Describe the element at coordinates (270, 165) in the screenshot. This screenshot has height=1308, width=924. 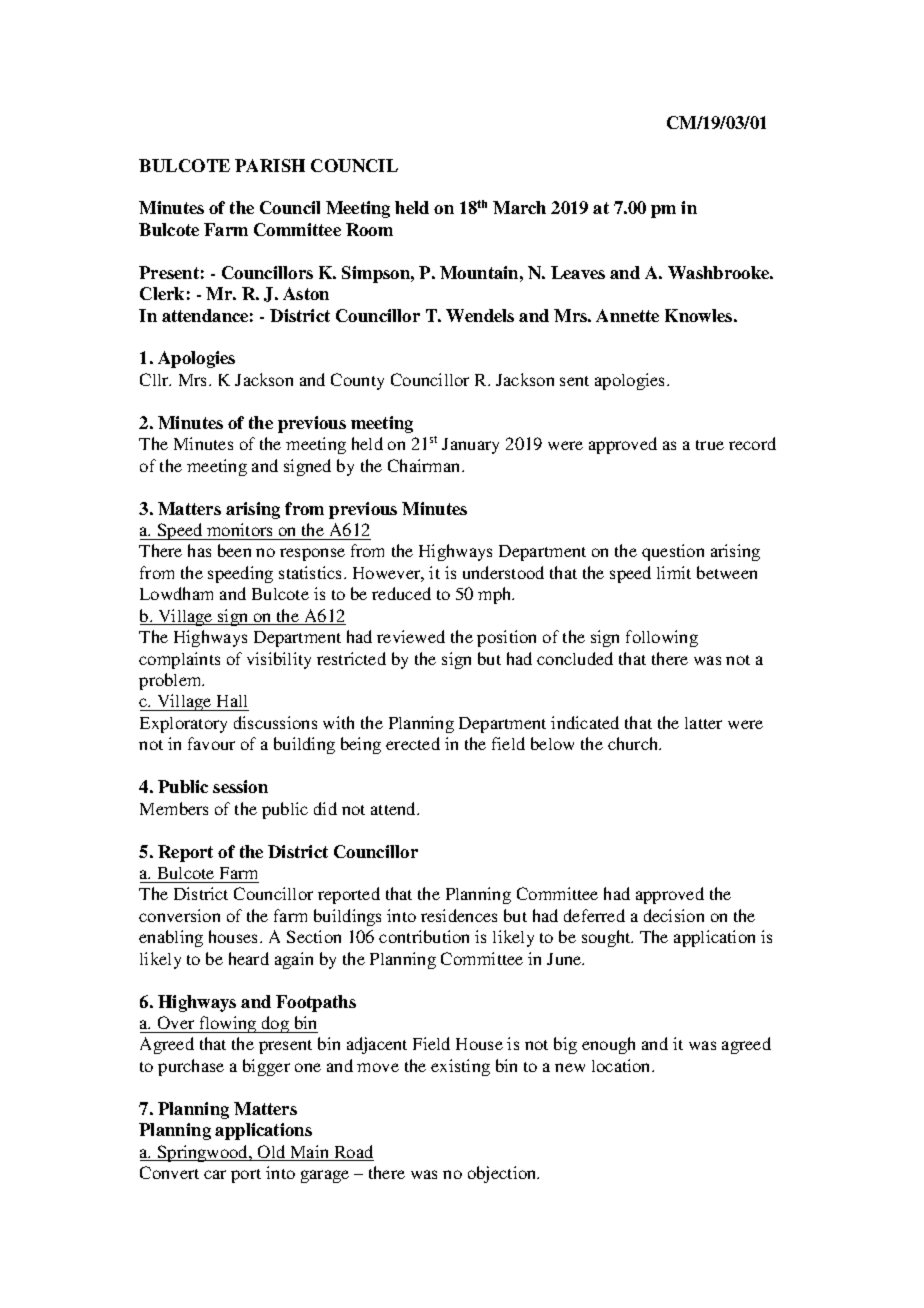
I see `PARISH` at that location.
